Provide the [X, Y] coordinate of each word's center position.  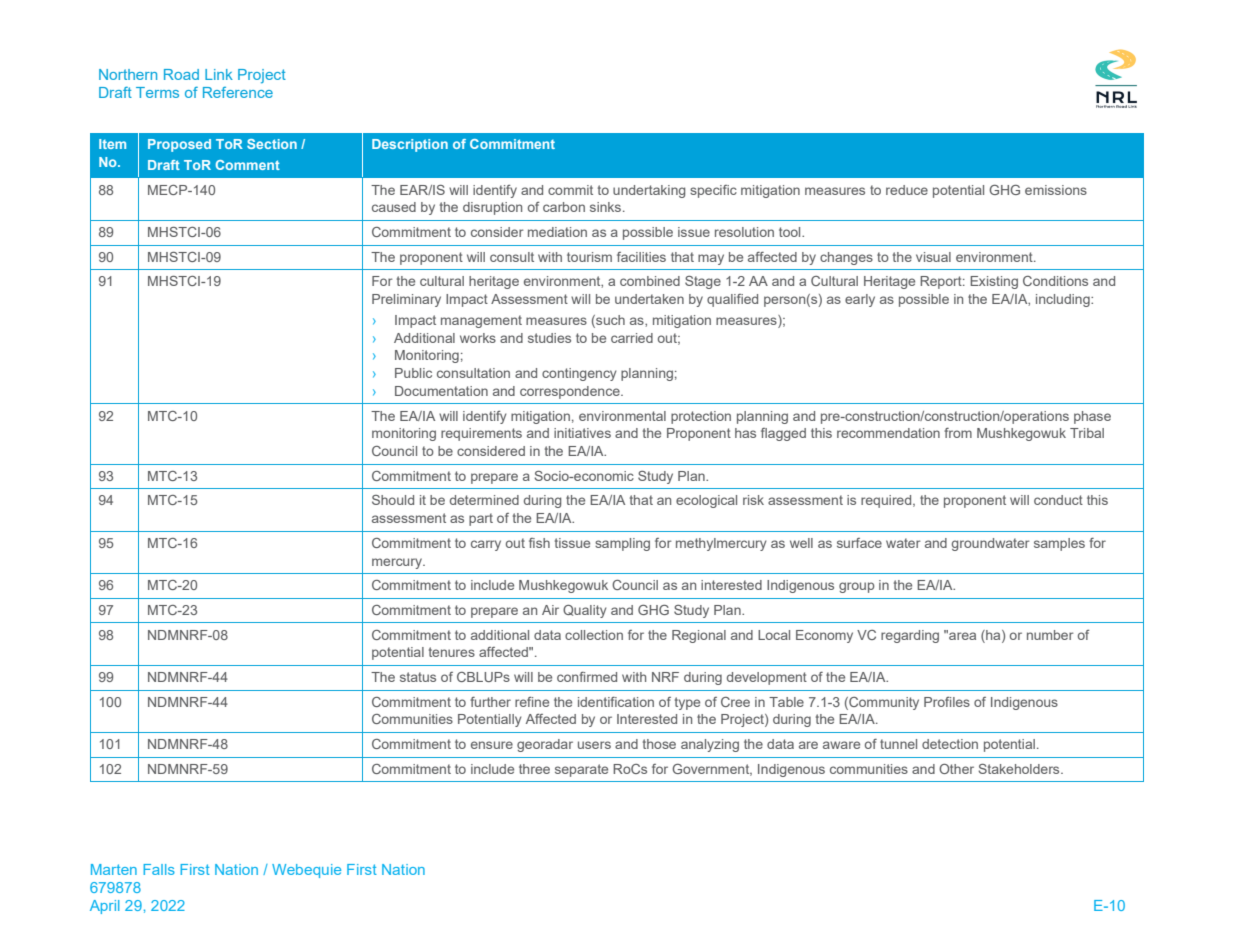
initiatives [582, 433]
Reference [238, 92]
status [418, 677]
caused [394, 207]
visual [933, 257]
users [594, 745]
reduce [907, 190]
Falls [159, 869]
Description [410, 145]
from [958, 433]
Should [393, 500]
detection [950, 744]
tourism [589, 257]
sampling [622, 544]
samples [1059, 544]
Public [413, 373]
